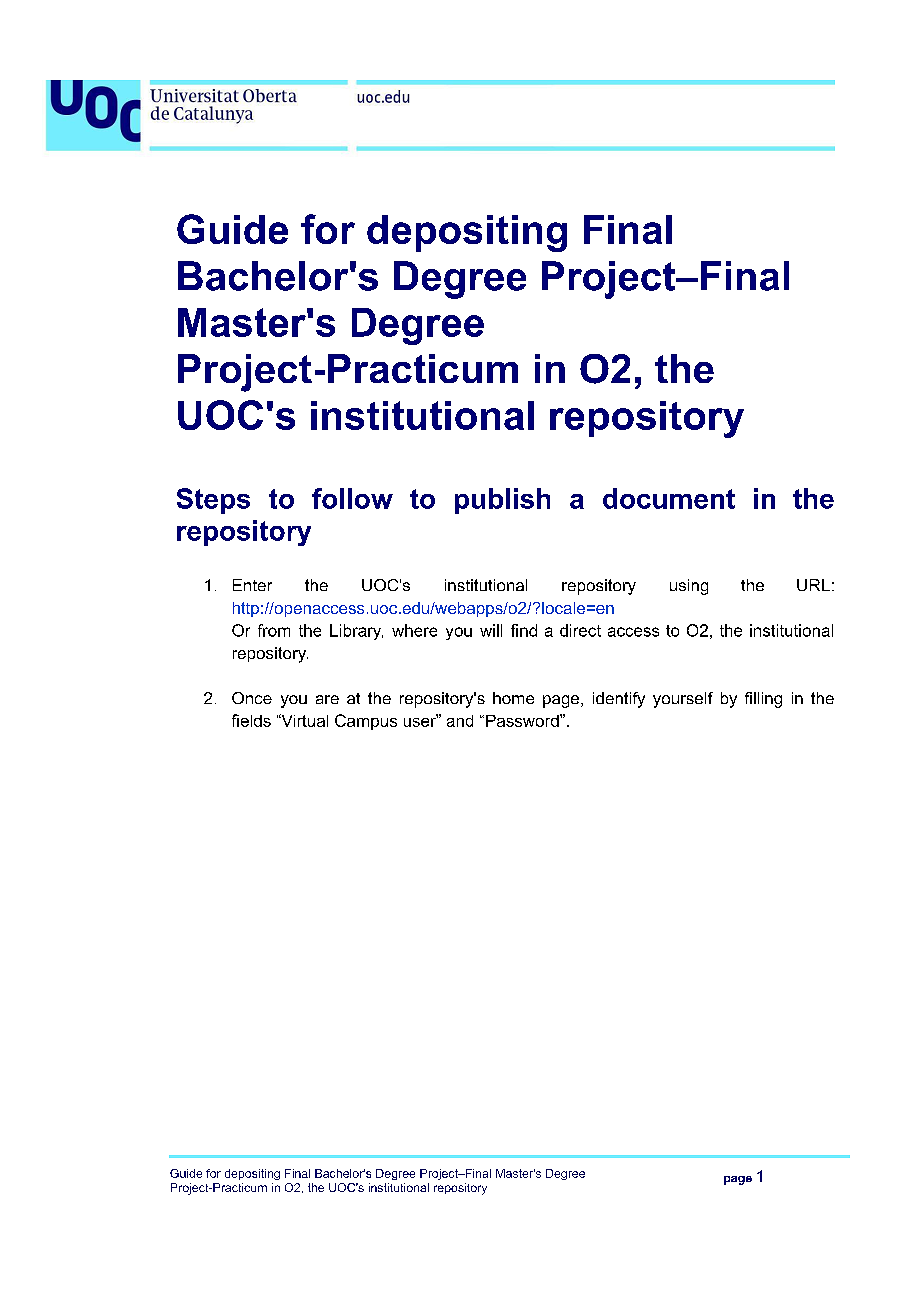 The width and height of the screenshot is (924, 1307). I want to click on from, so click(274, 630).
